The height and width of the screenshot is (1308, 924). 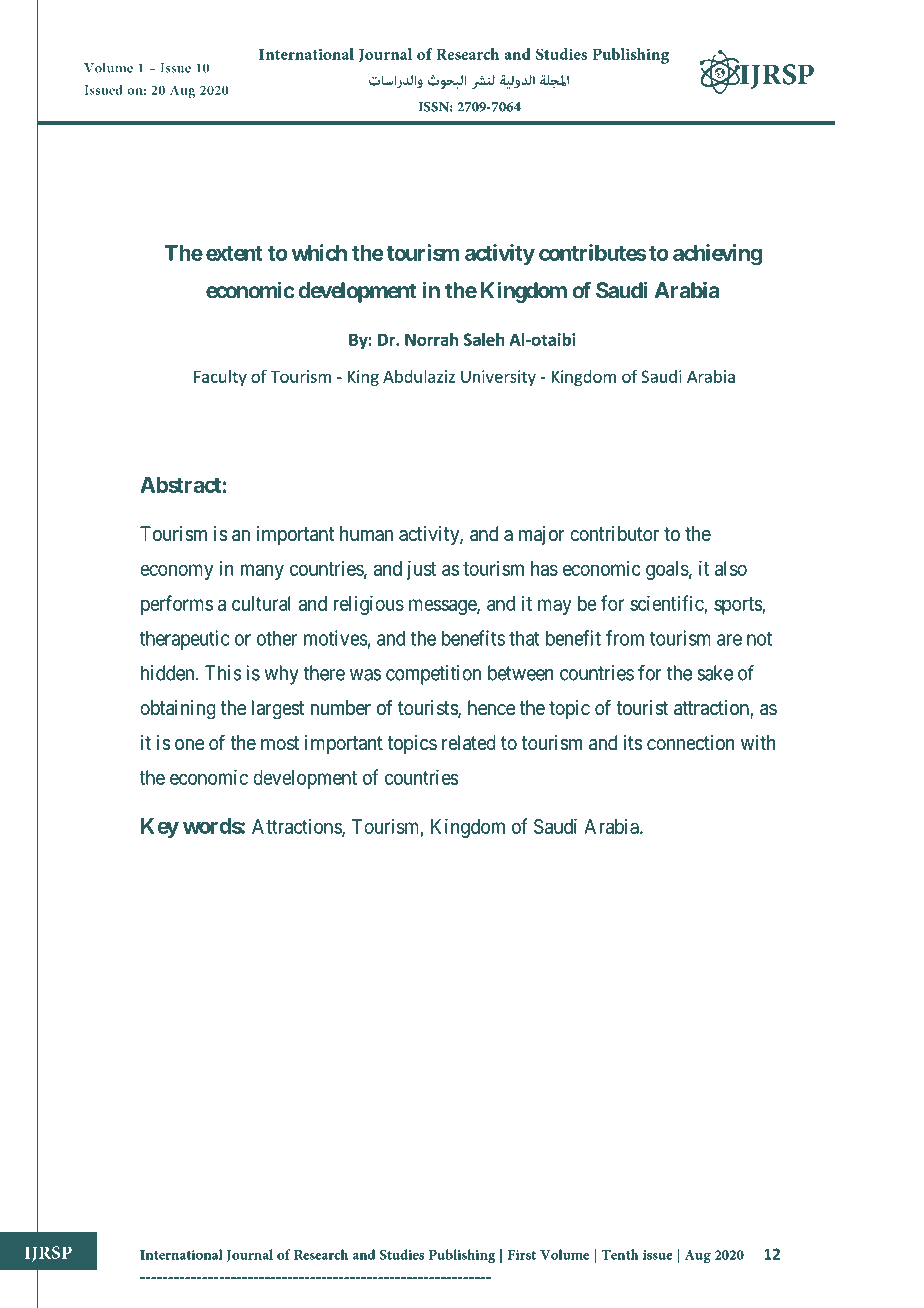 I want to click on that, so click(x=524, y=638).
